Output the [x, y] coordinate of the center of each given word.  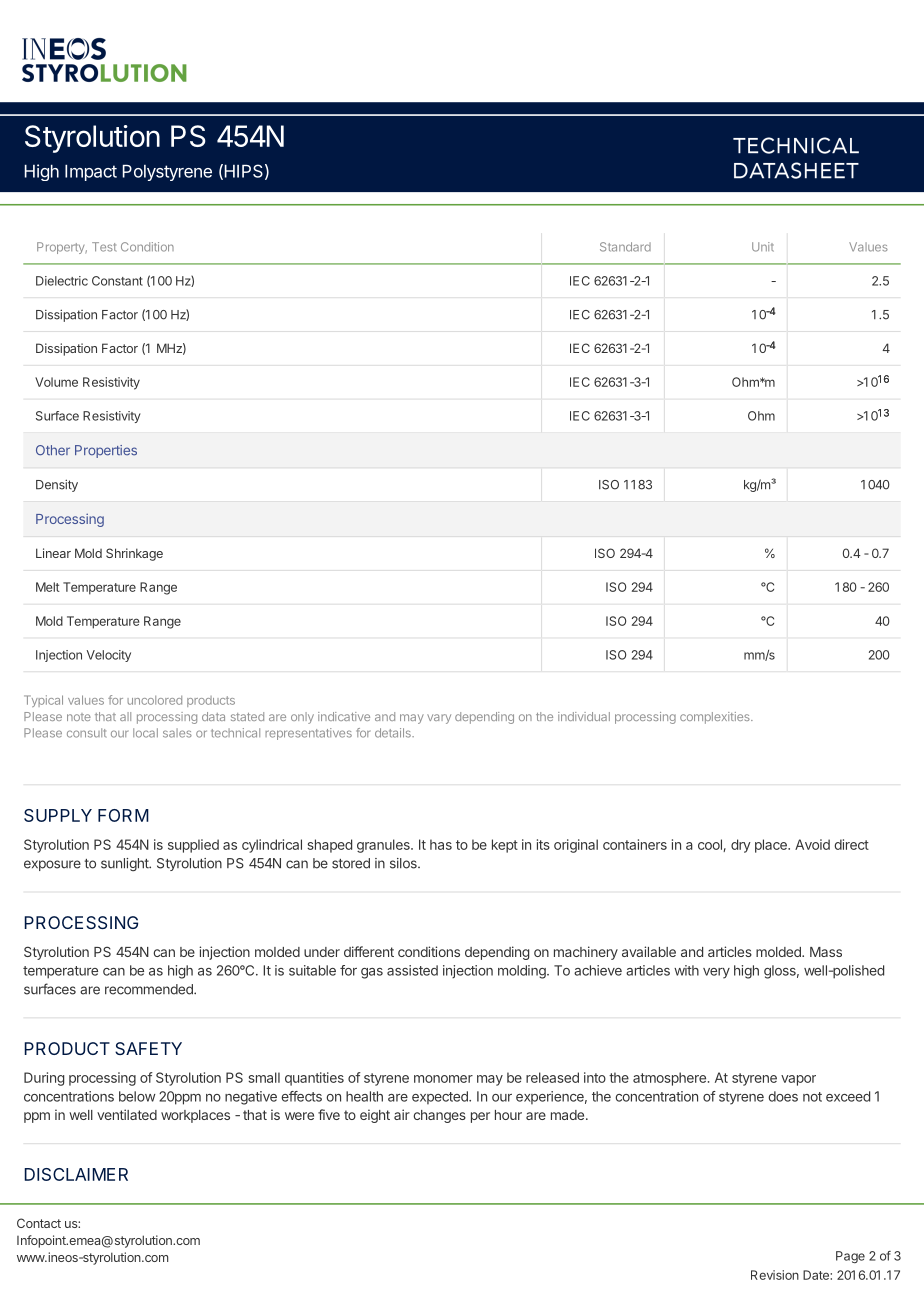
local [145, 733]
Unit [763, 247]
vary [439, 719]
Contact [39, 1223]
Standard [625, 247]
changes [439, 1116]
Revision [775, 1275]
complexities [716, 718]
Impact [91, 172]
